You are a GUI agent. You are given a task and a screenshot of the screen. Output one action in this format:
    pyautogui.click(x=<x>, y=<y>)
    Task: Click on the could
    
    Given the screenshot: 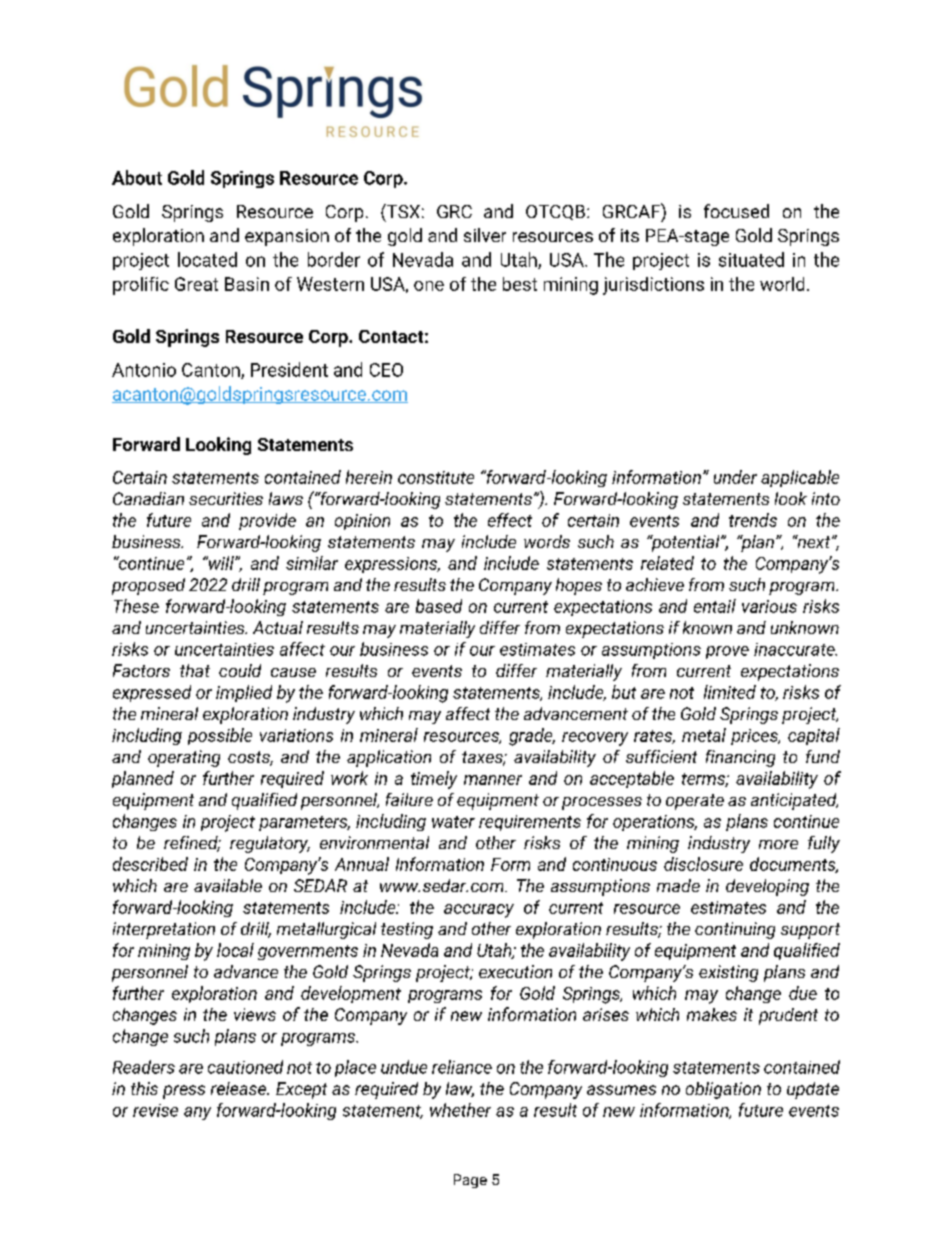 What is the action you would take?
    pyautogui.click(x=240, y=670)
